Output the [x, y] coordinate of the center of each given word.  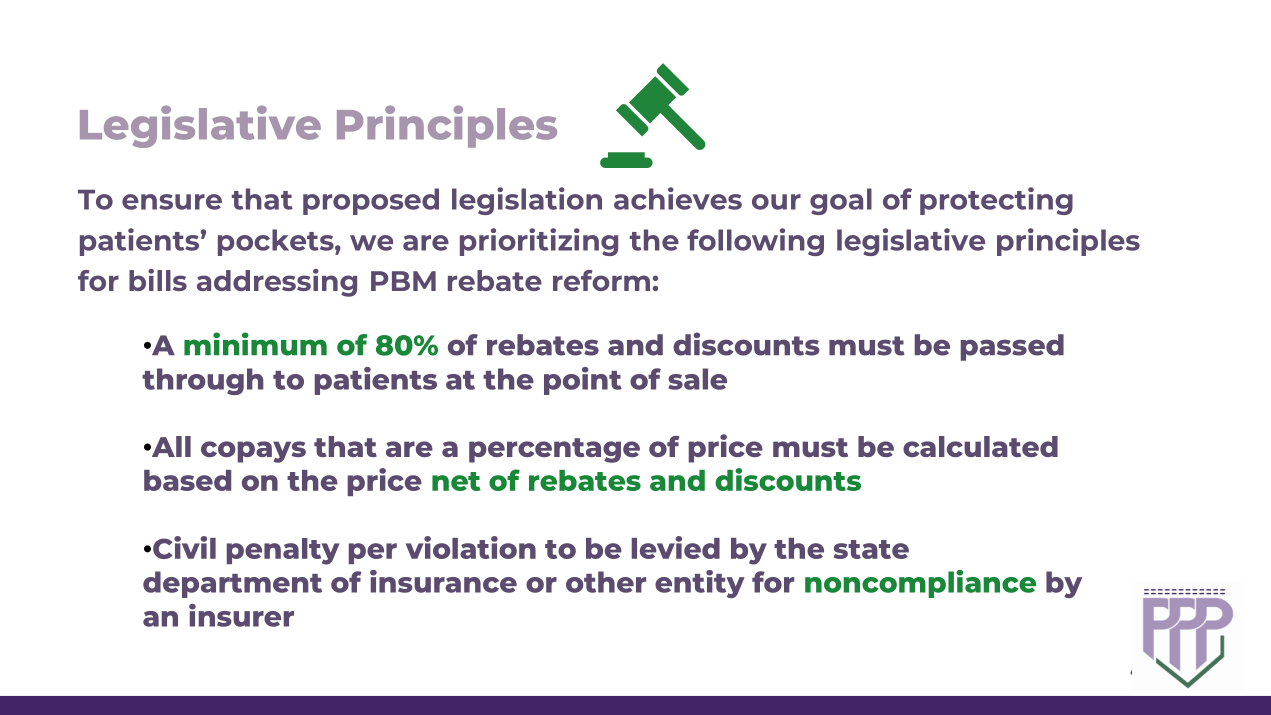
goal [841, 201]
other [606, 582]
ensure [172, 202]
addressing [277, 283]
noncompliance [920, 584]
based [187, 480]
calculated [980, 446]
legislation [527, 201]
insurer [241, 615]
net [456, 481]
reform [601, 280]
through [202, 381]
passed [1012, 347]
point [583, 381]
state [871, 549]
